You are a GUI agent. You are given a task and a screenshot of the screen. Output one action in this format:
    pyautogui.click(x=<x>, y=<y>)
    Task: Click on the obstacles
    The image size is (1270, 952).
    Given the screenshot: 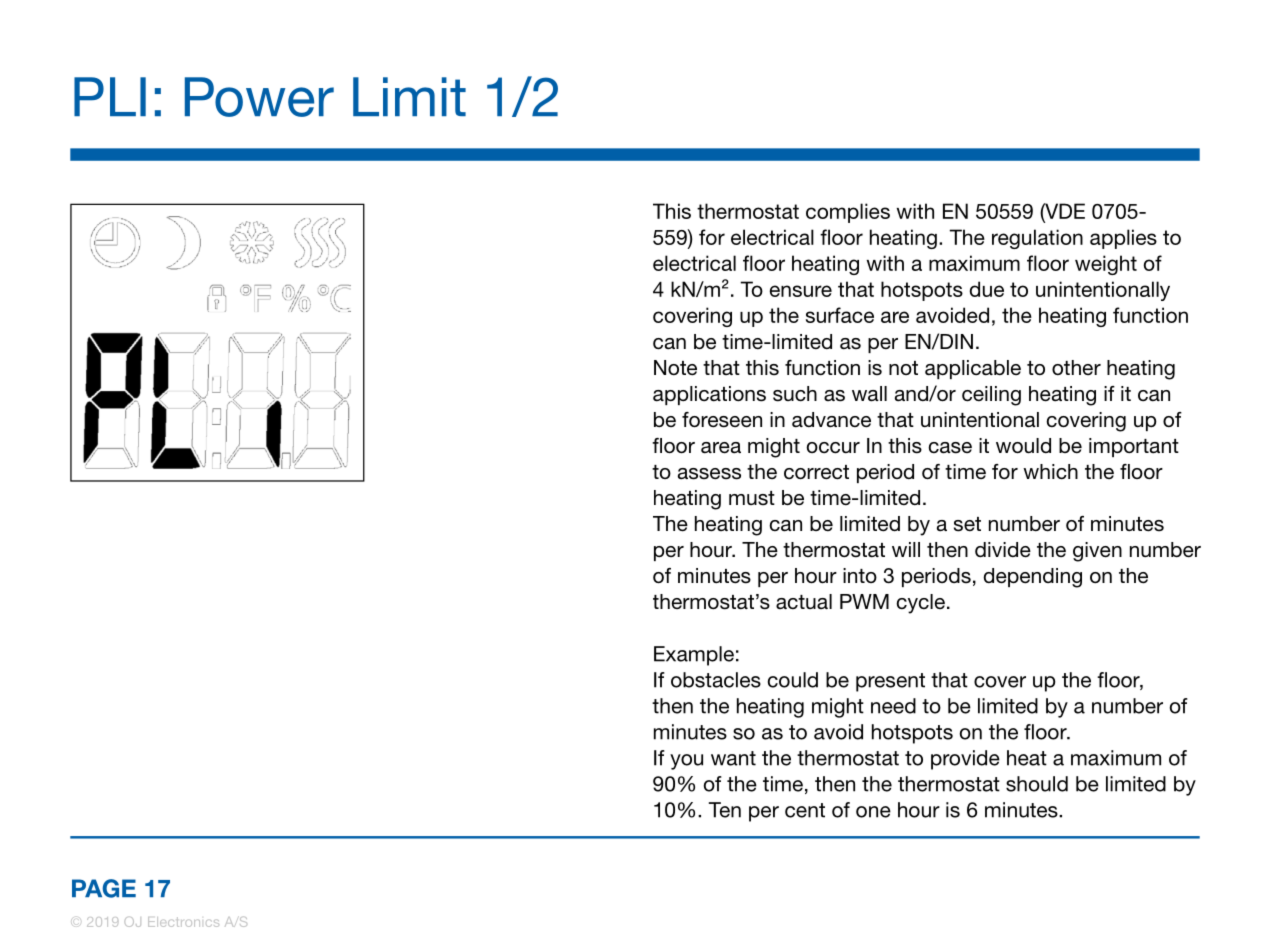 What is the action you would take?
    pyautogui.click(x=716, y=680)
